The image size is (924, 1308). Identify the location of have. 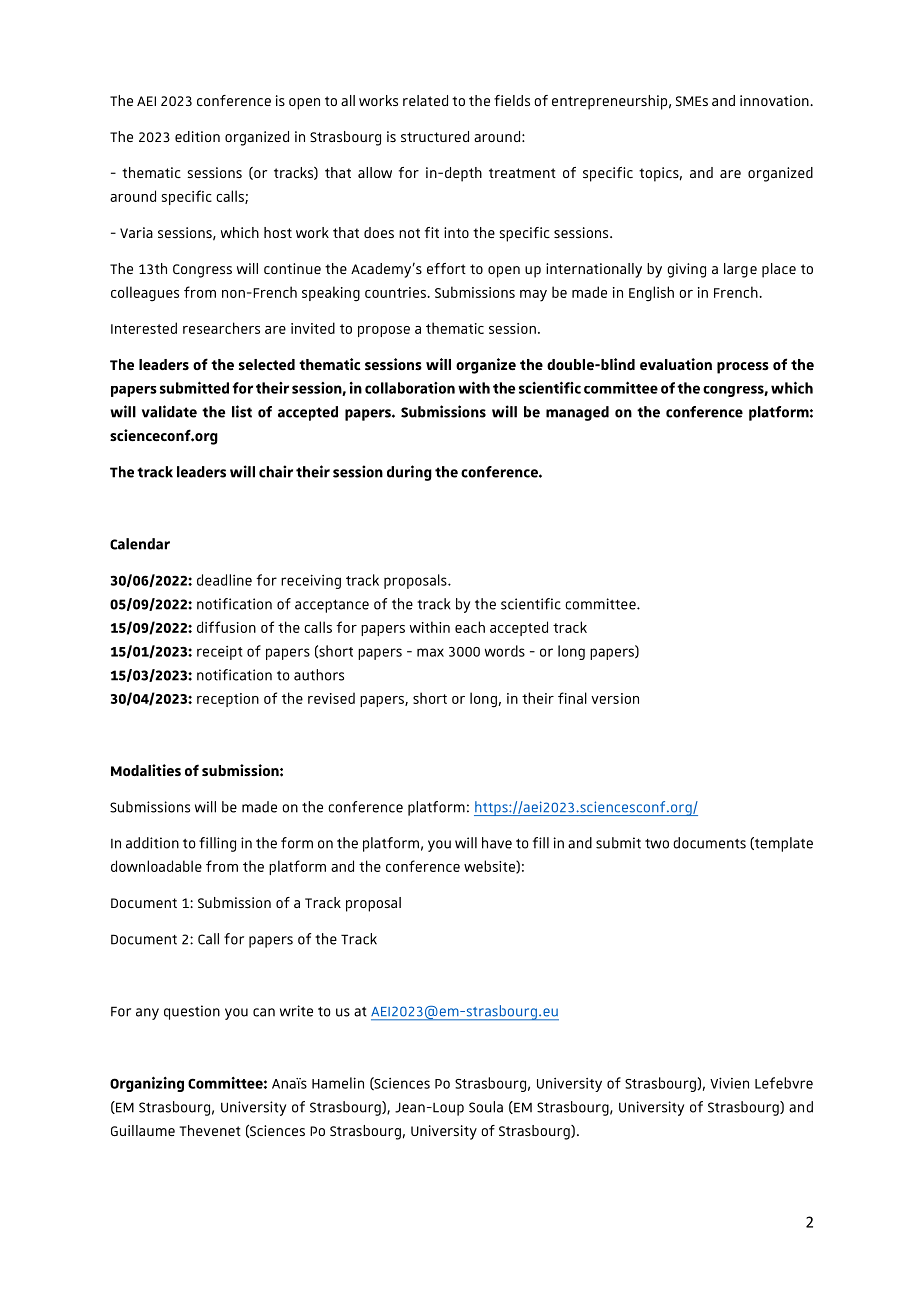
(497, 843).
